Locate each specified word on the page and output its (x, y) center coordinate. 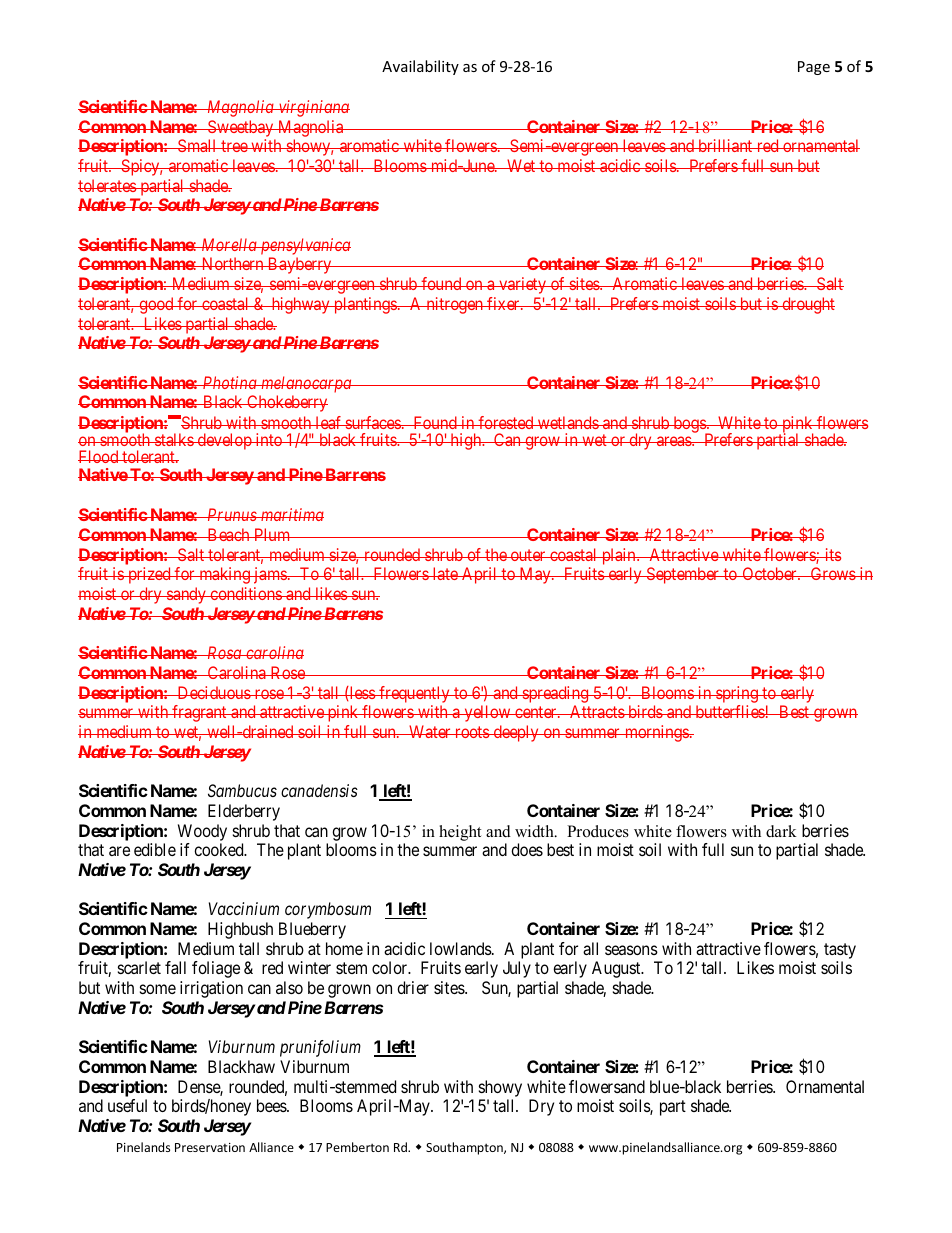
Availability (420, 67)
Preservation (210, 1147)
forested (506, 422)
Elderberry (244, 812)
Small (197, 145)
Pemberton (357, 1147)
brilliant (725, 145)
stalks (174, 439)
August (617, 969)
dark (781, 831)
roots (472, 732)
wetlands (567, 422)
